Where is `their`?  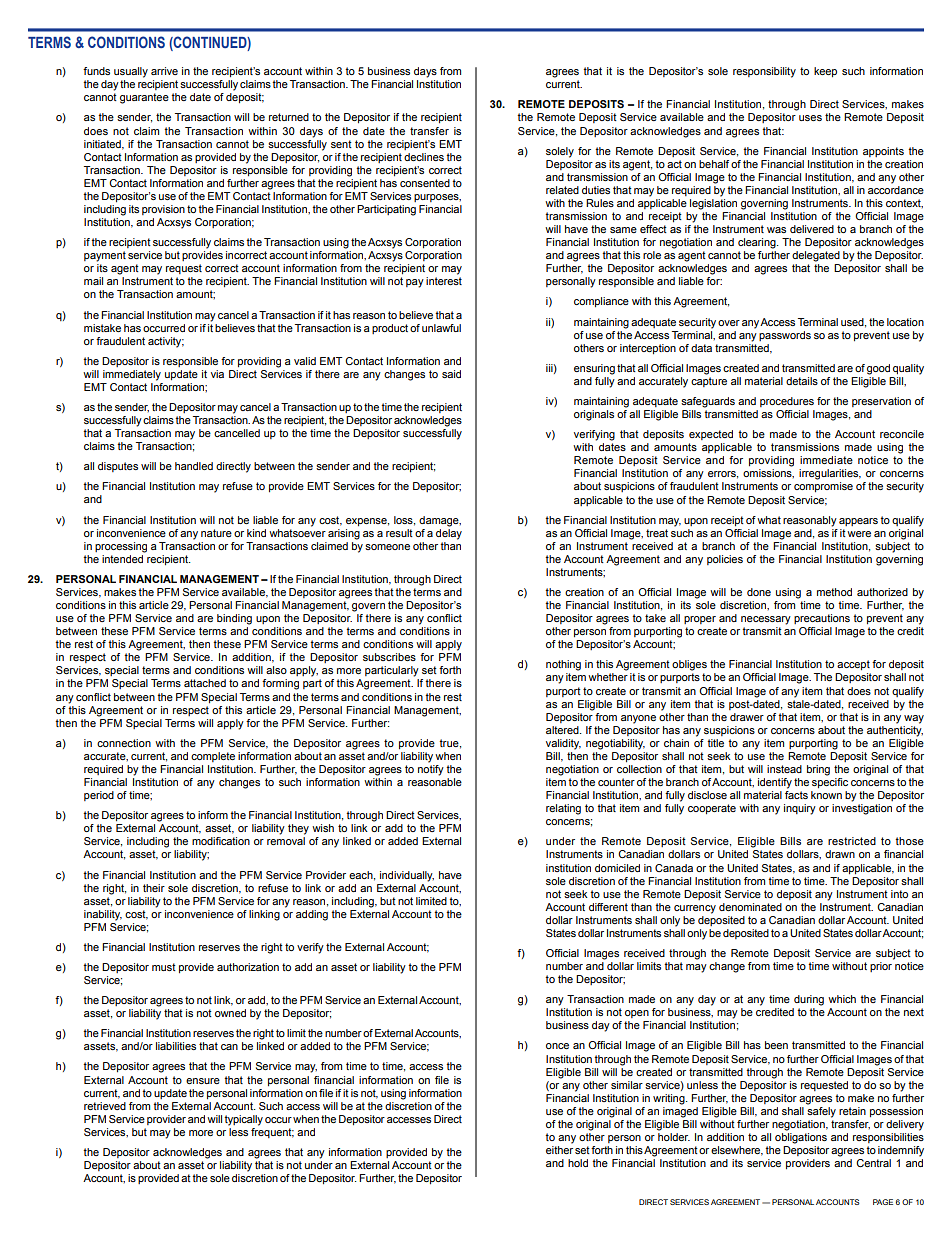
their is located at coordinates (154, 888).
